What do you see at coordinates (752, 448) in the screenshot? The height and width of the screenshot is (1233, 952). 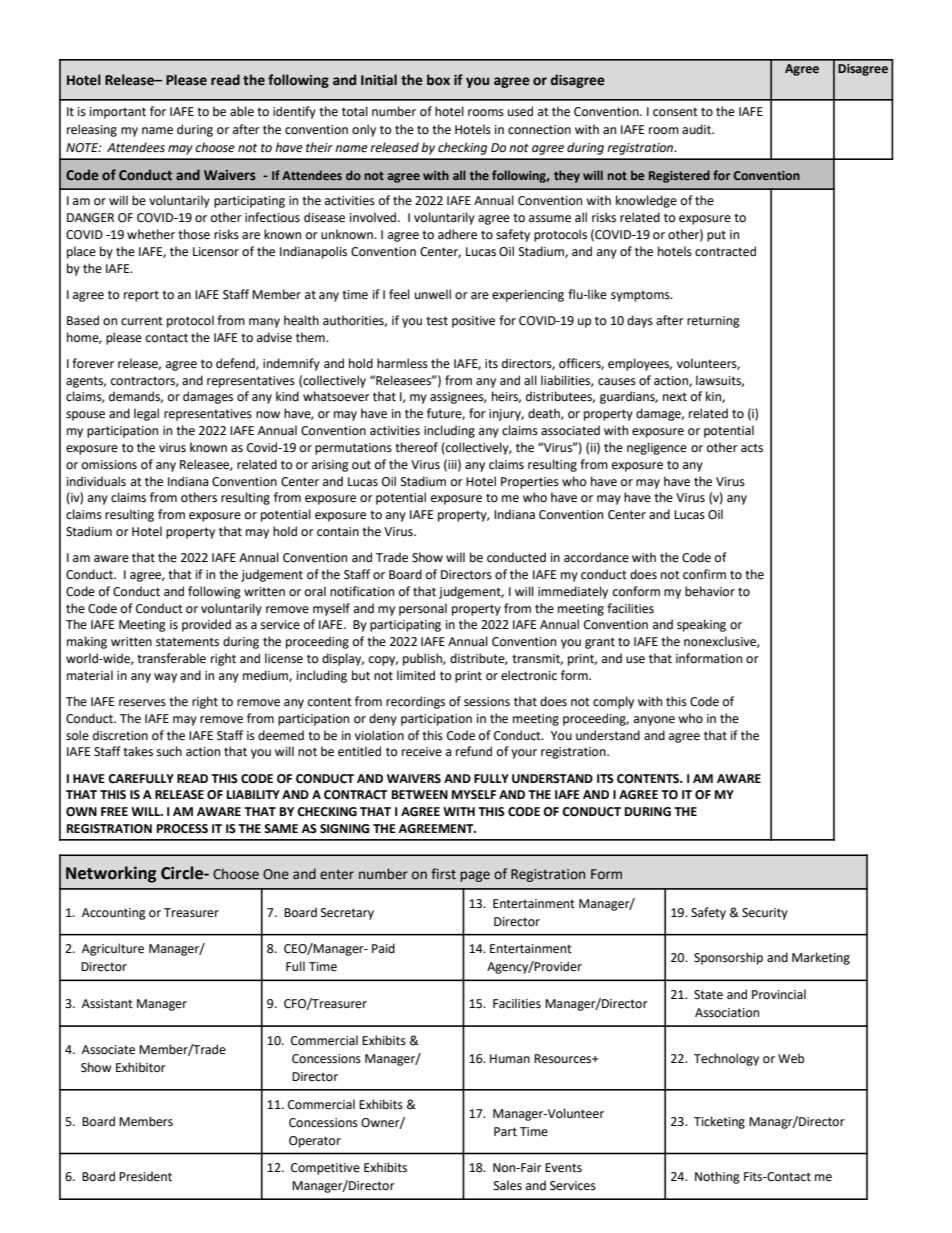 I see `acts` at bounding box center [752, 448].
